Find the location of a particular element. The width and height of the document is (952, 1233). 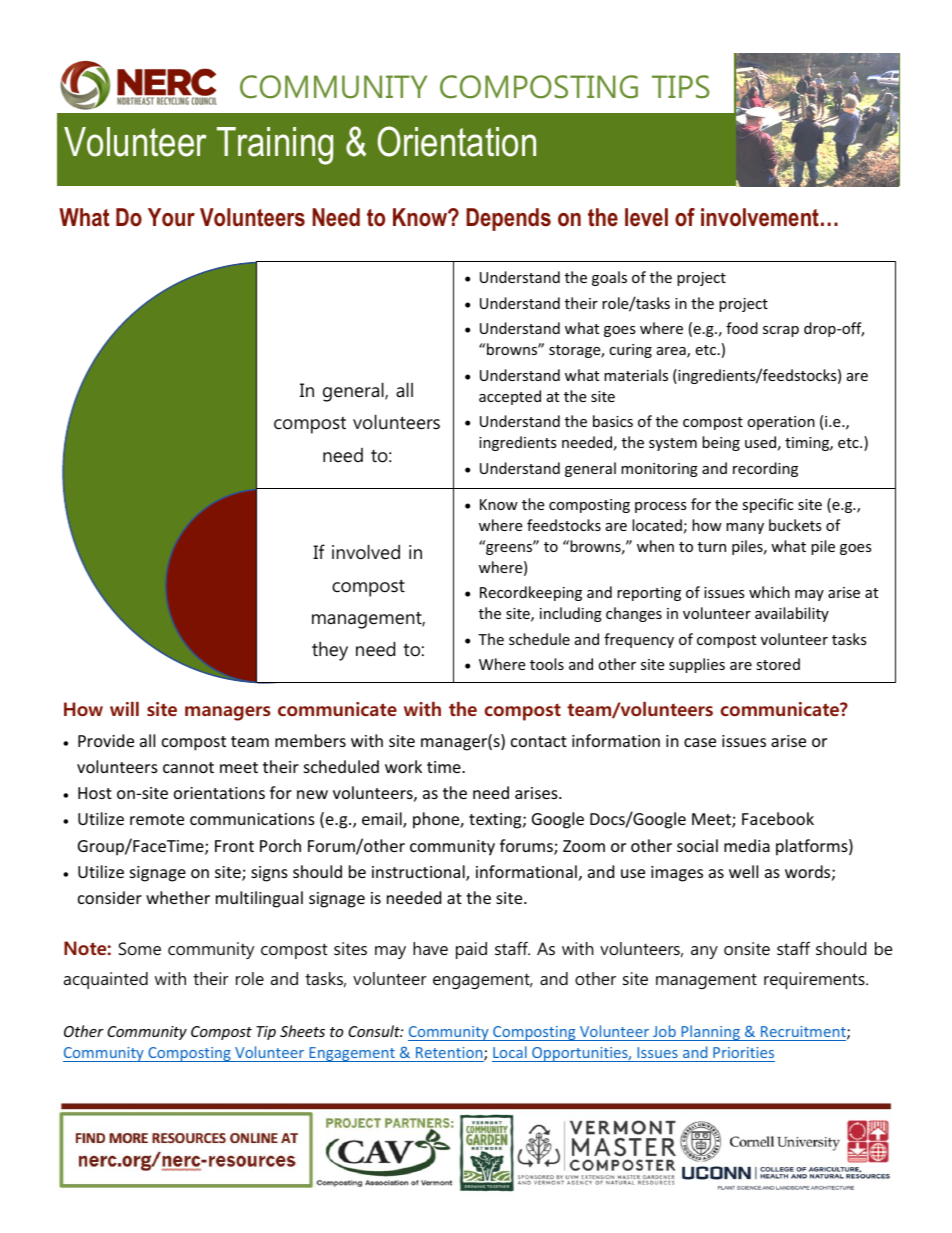

TIPS is located at coordinates (681, 87).
